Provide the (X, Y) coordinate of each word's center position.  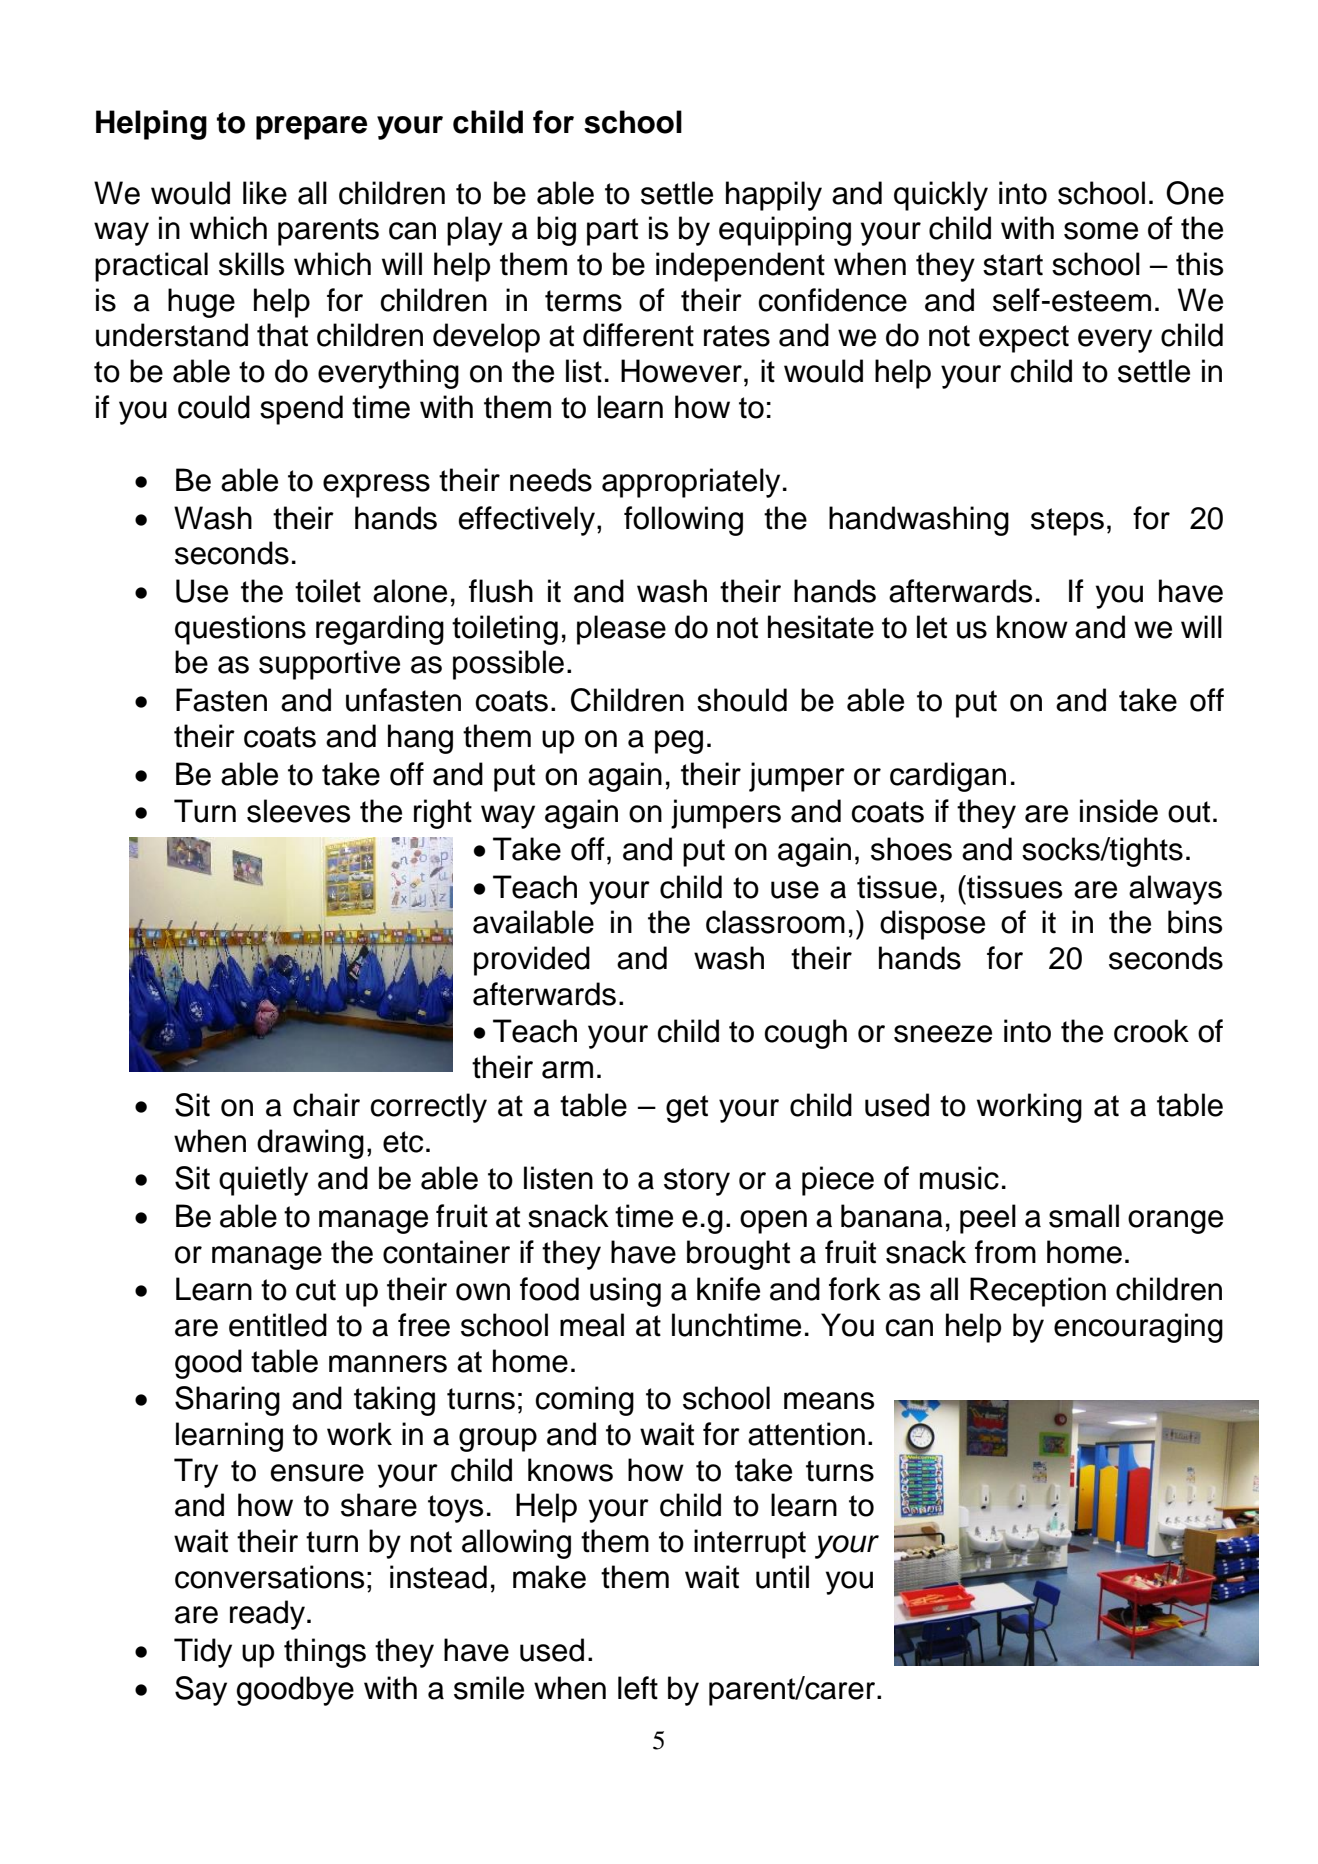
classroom (775, 922)
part (612, 232)
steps (1067, 522)
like (265, 193)
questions (240, 630)
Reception (1038, 1292)
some (1101, 231)
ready (269, 1615)
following (683, 521)
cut (316, 1290)
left (638, 1688)
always (1175, 890)
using (625, 1292)
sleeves (298, 811)
